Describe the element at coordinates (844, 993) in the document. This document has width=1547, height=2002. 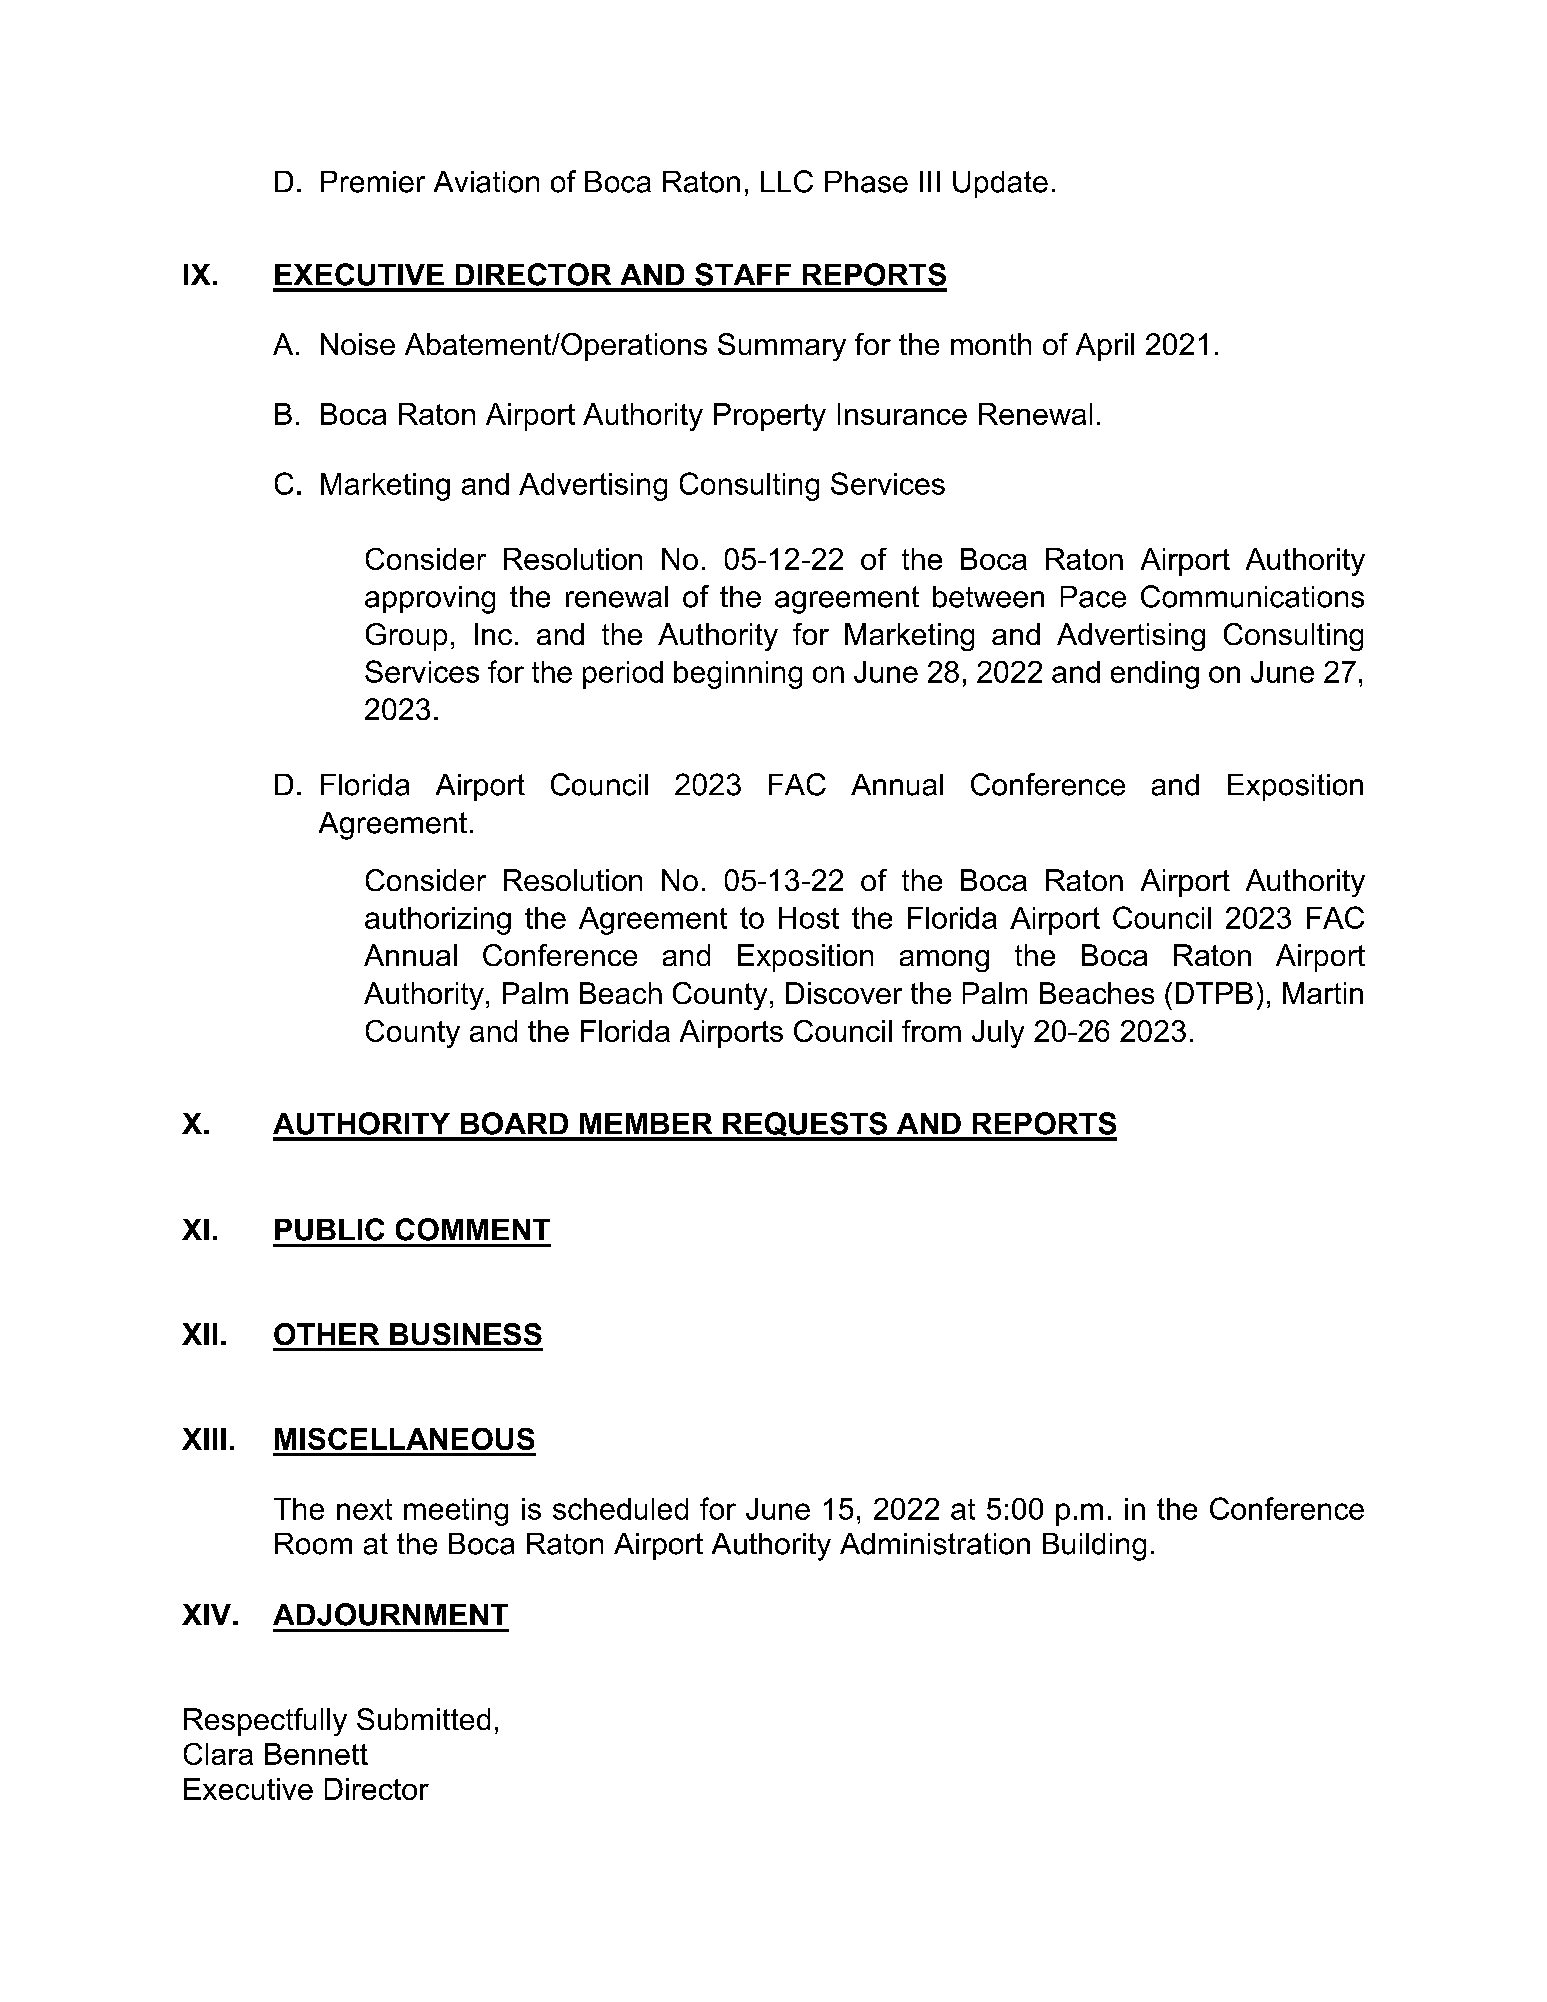
I see `Discover` at that location.
